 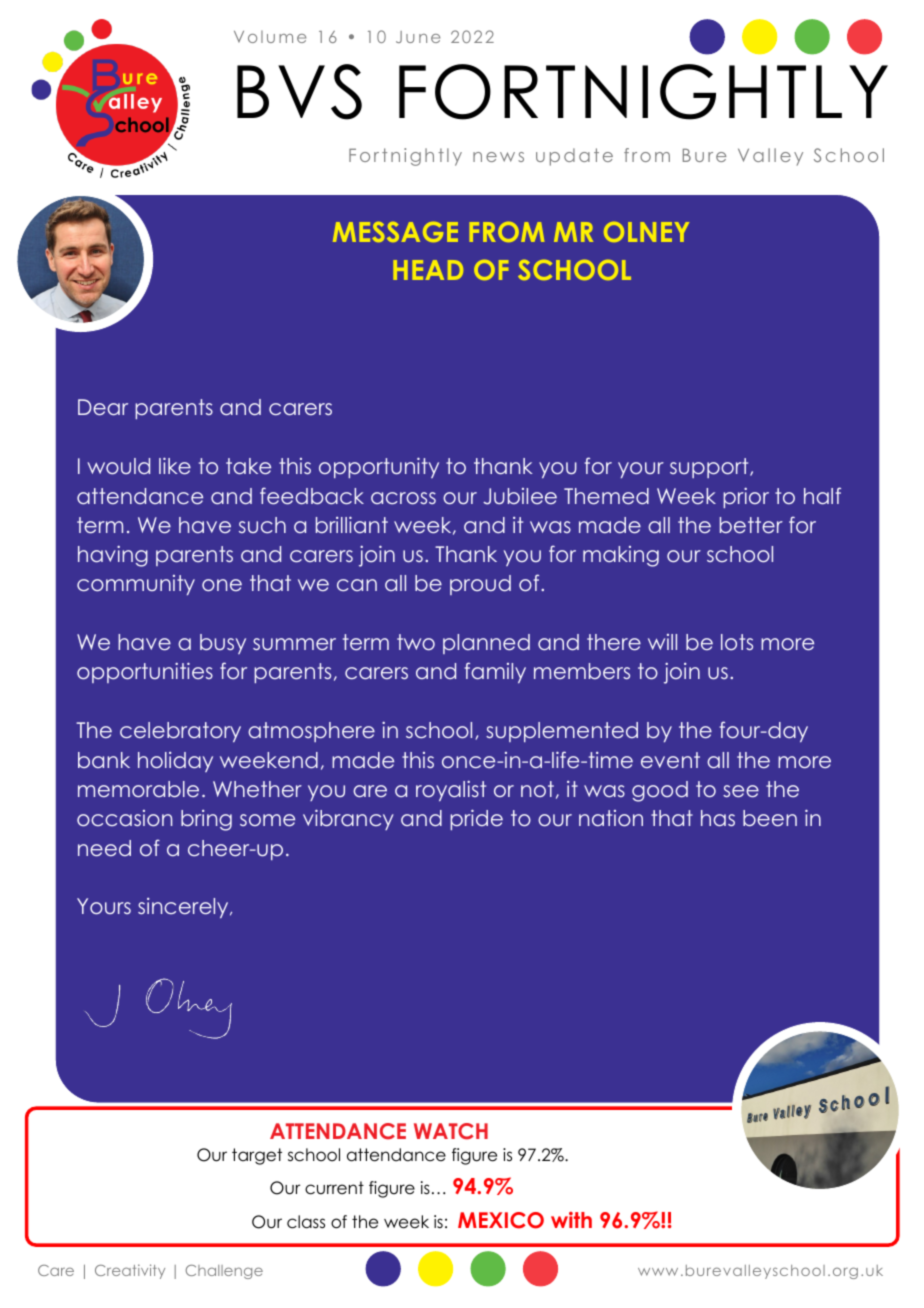 I want to click on June, so click(x=418, y=37).
